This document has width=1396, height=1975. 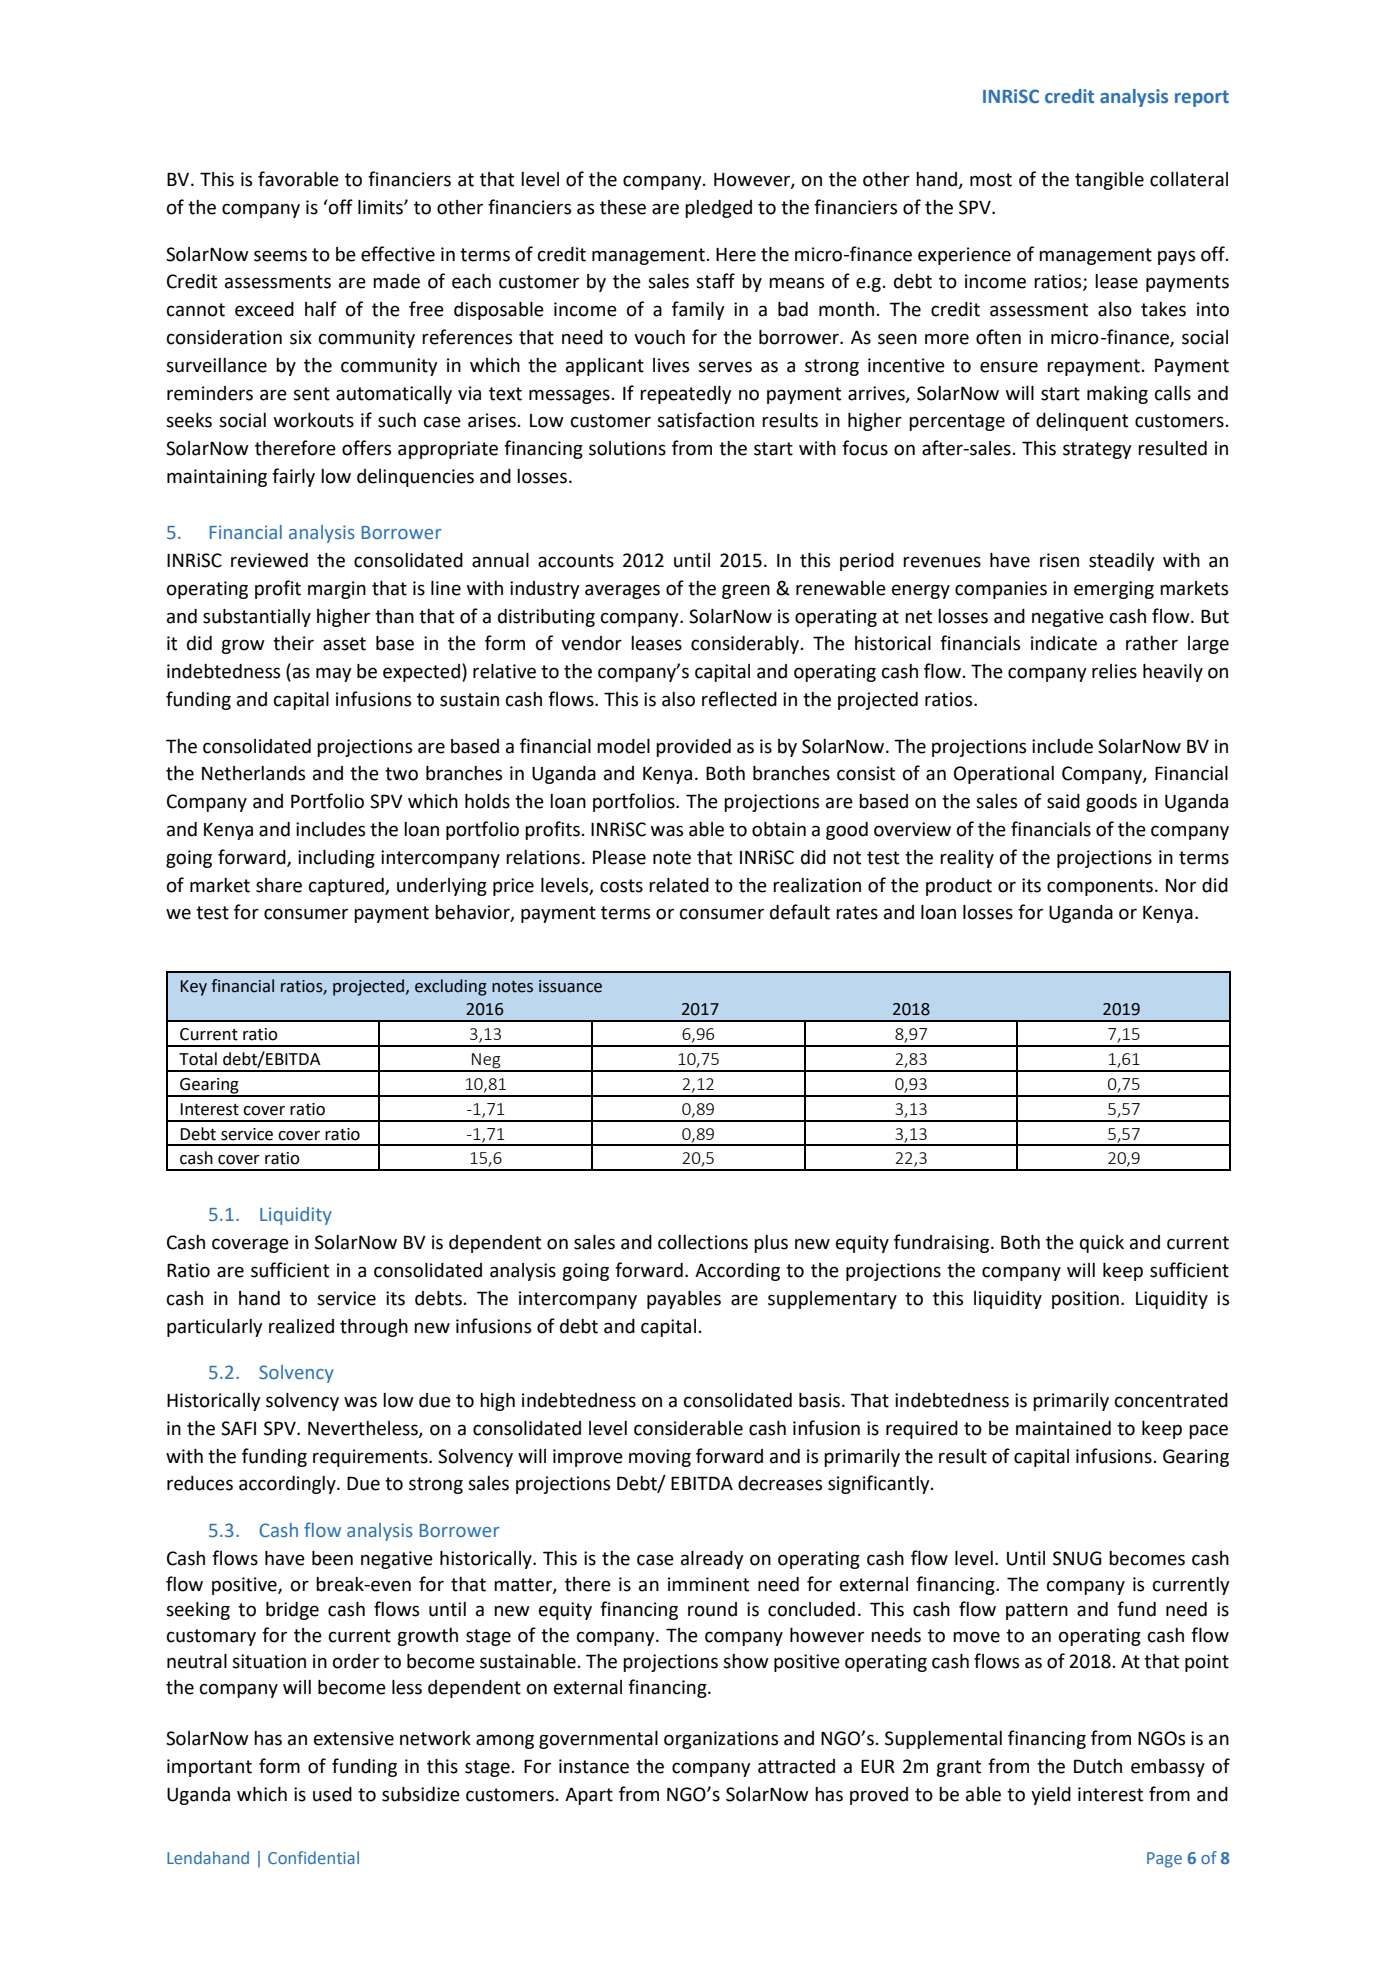 What do you see at coordinates (660, 1458) in the document?
I see `moving` at bounding box center [660, 1458].
